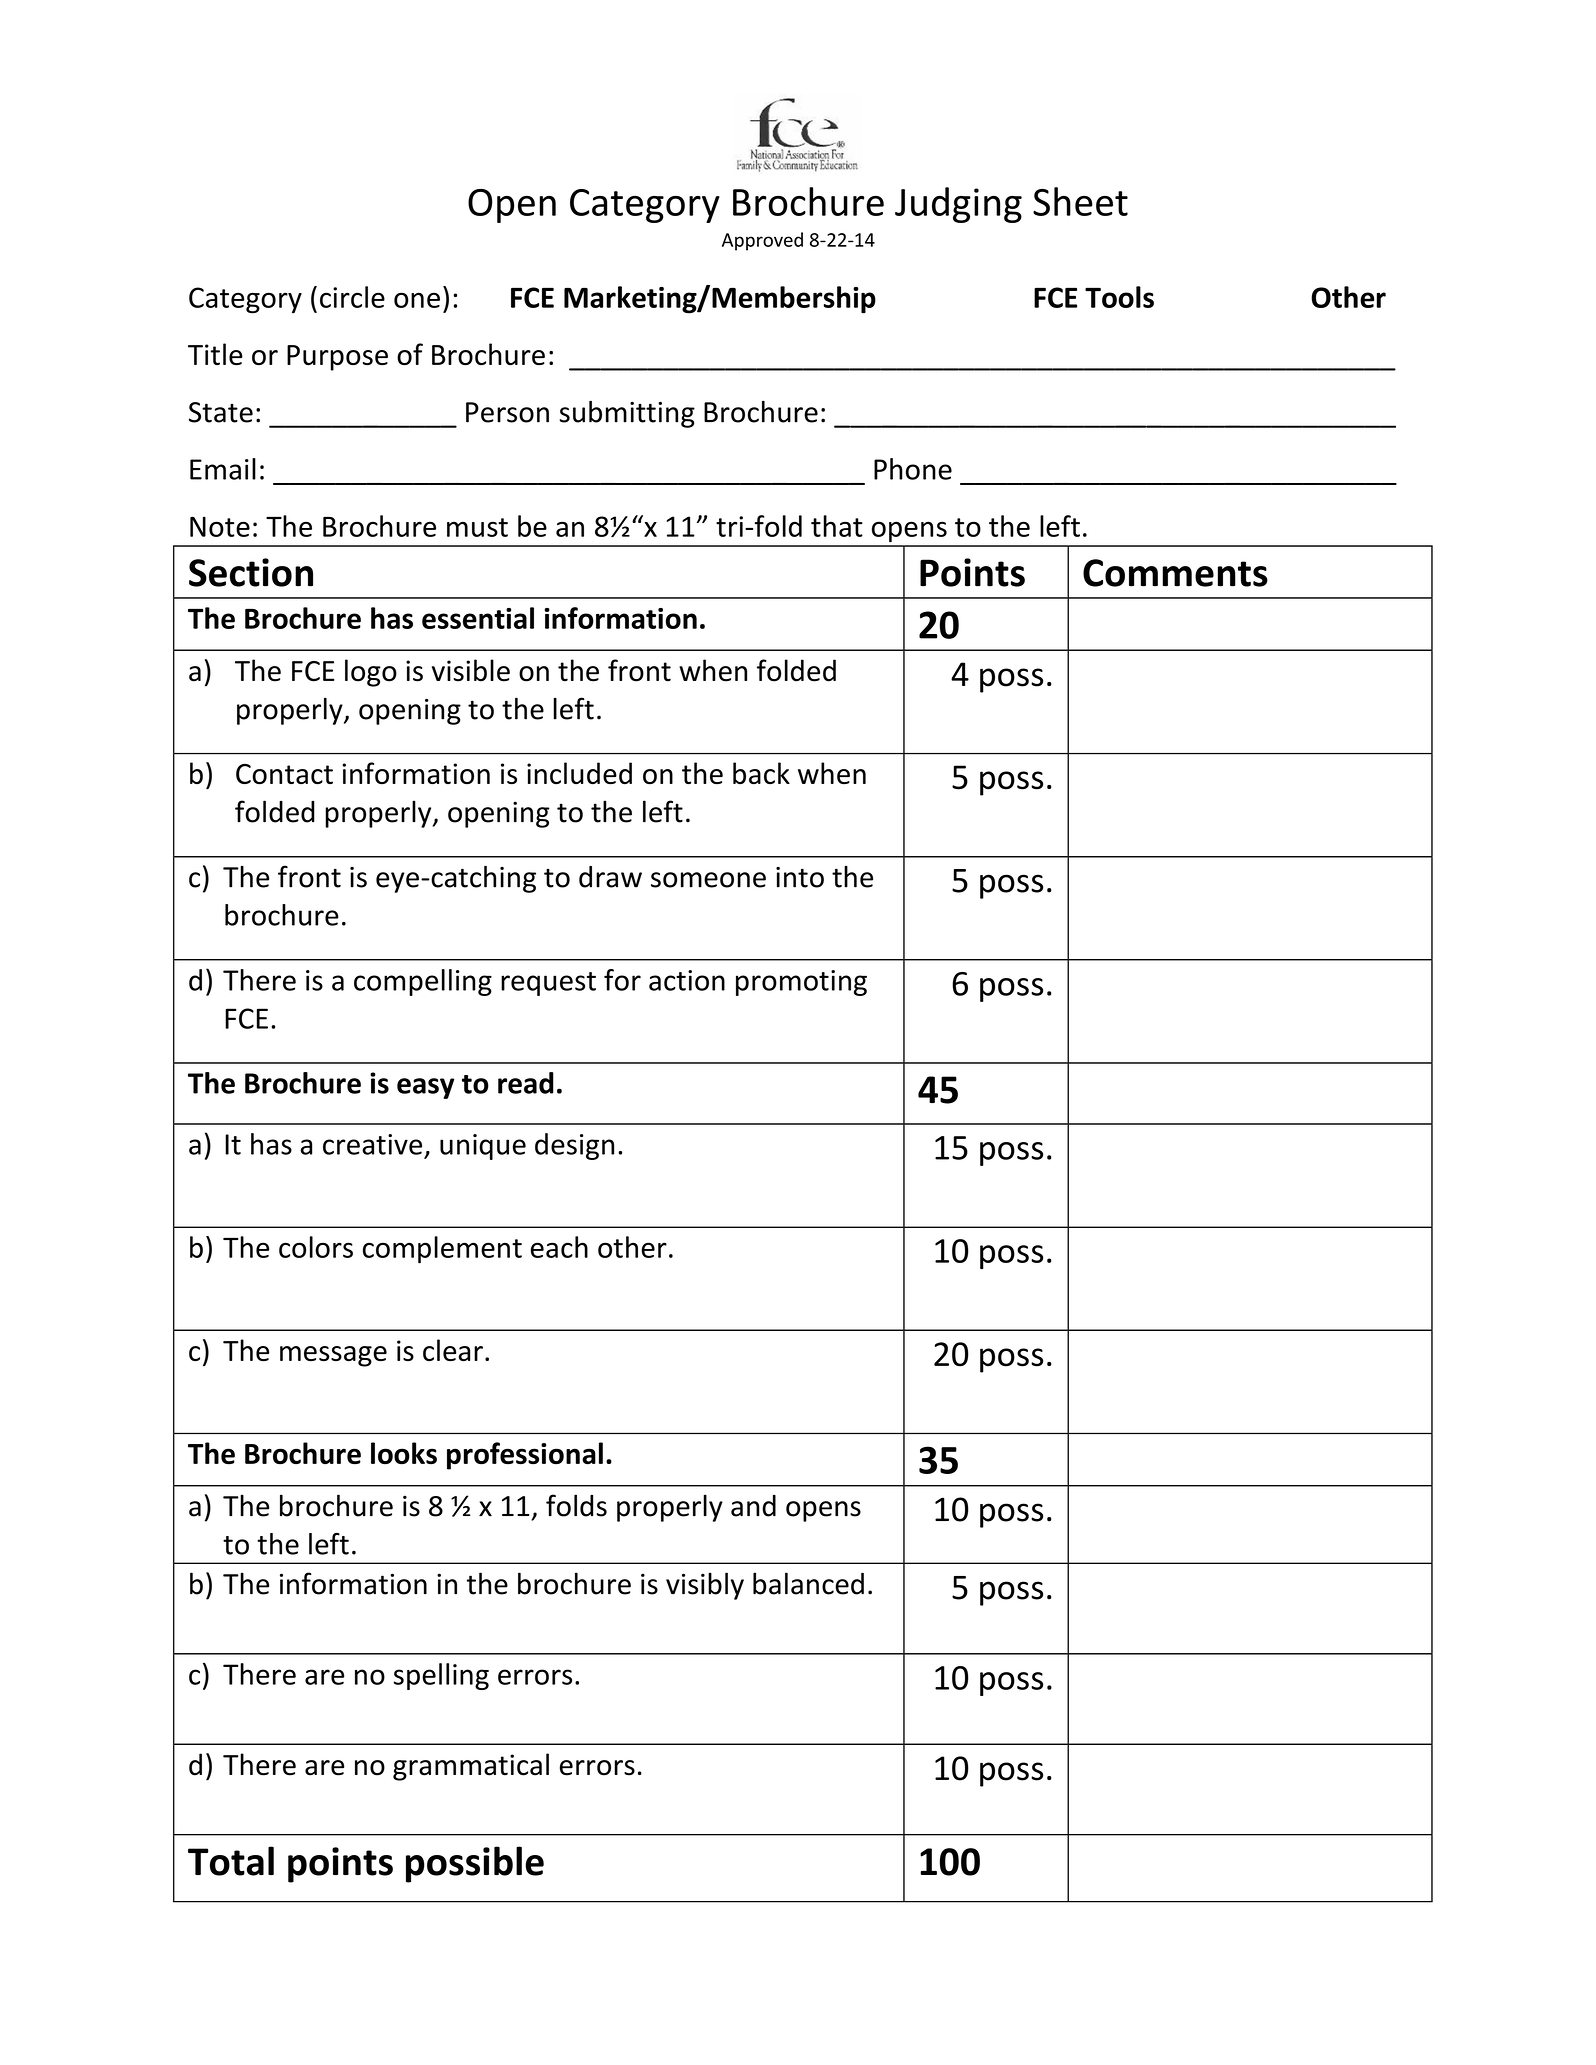  I want to click on compelling, so click(423, 982).
